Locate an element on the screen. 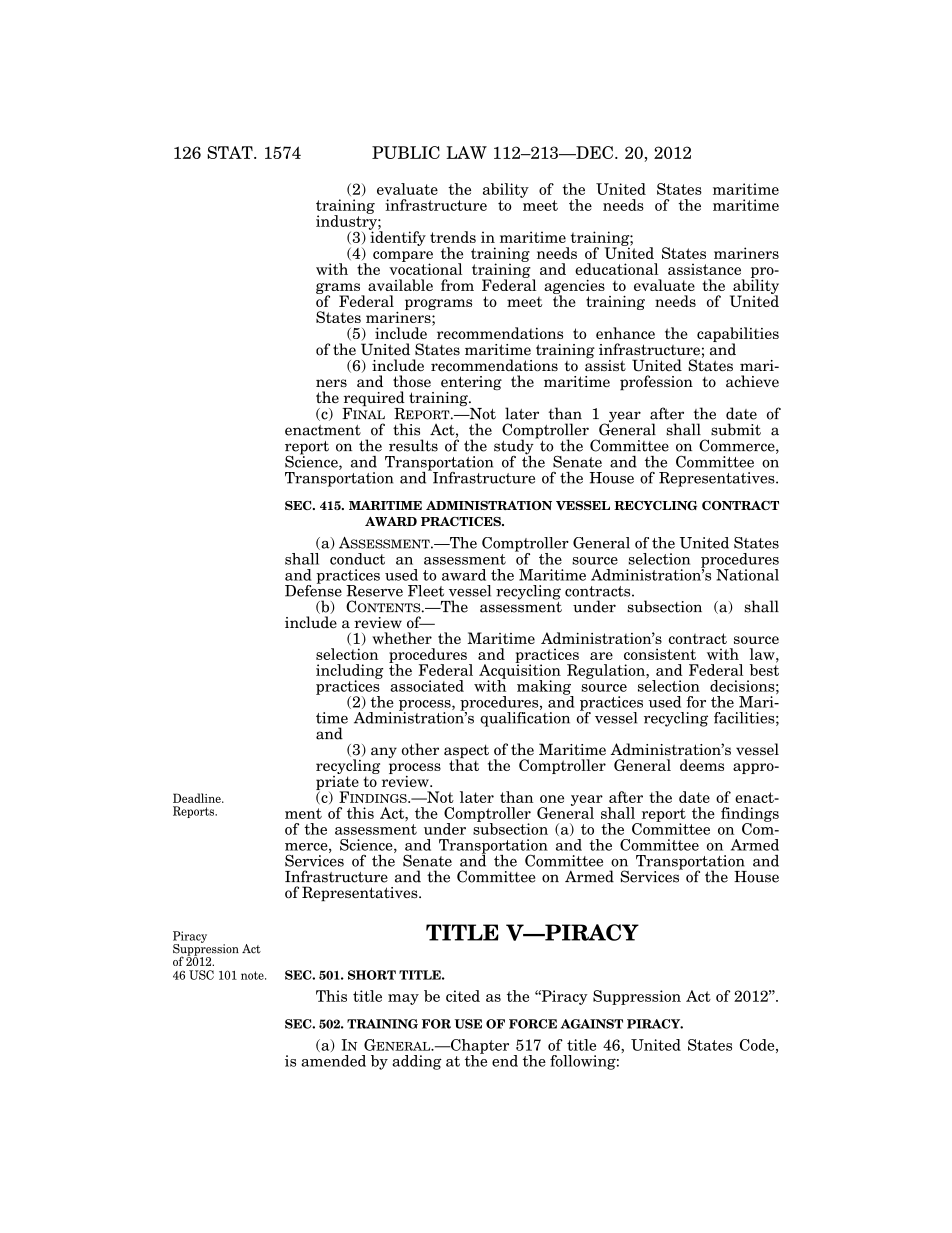  FORCE is located at coordinates (533, 1024).
